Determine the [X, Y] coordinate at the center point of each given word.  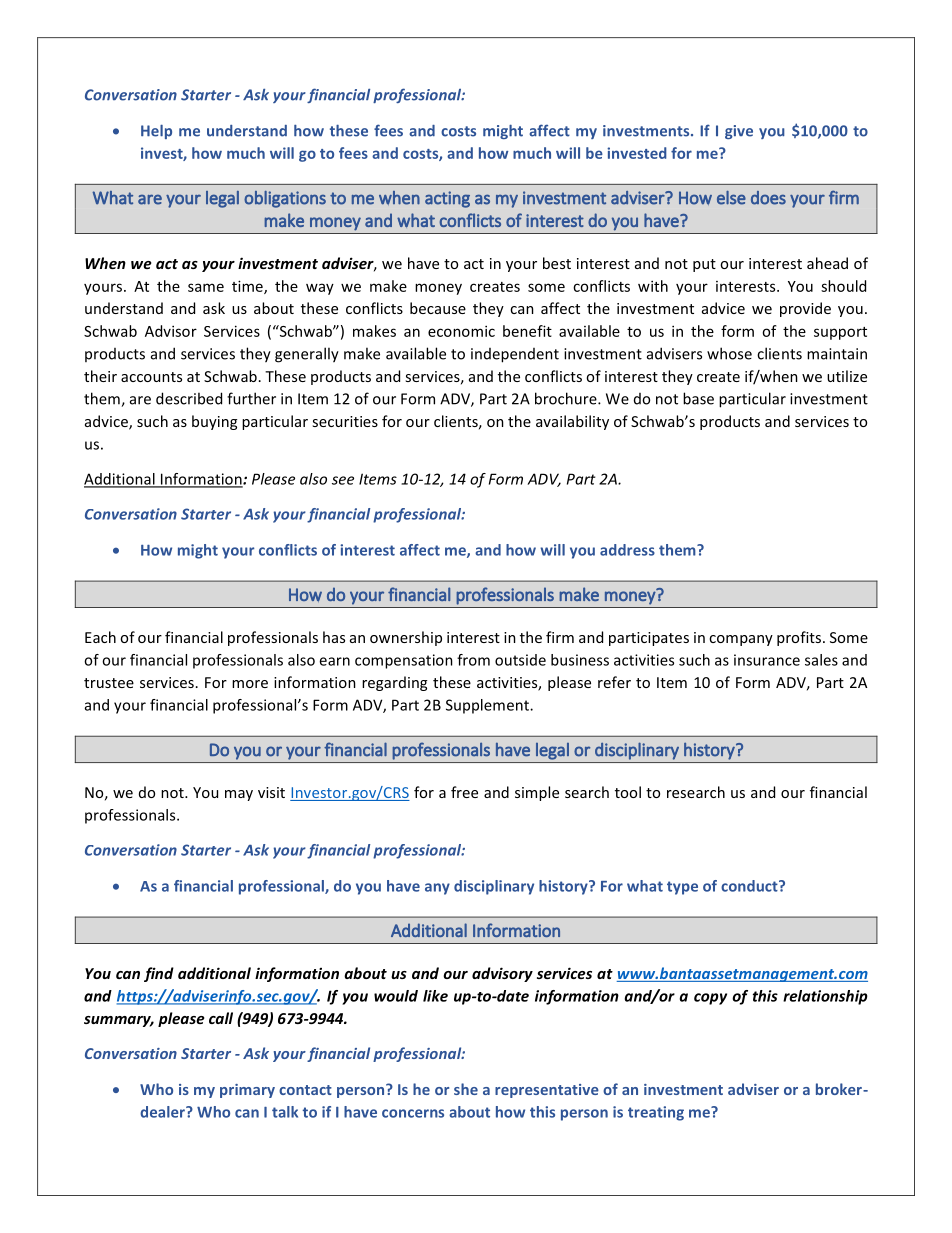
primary [247, 1091]
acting [447, 199]
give [739, 132]
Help [156, 132]
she [466, 1089]
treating [656, 1113]
